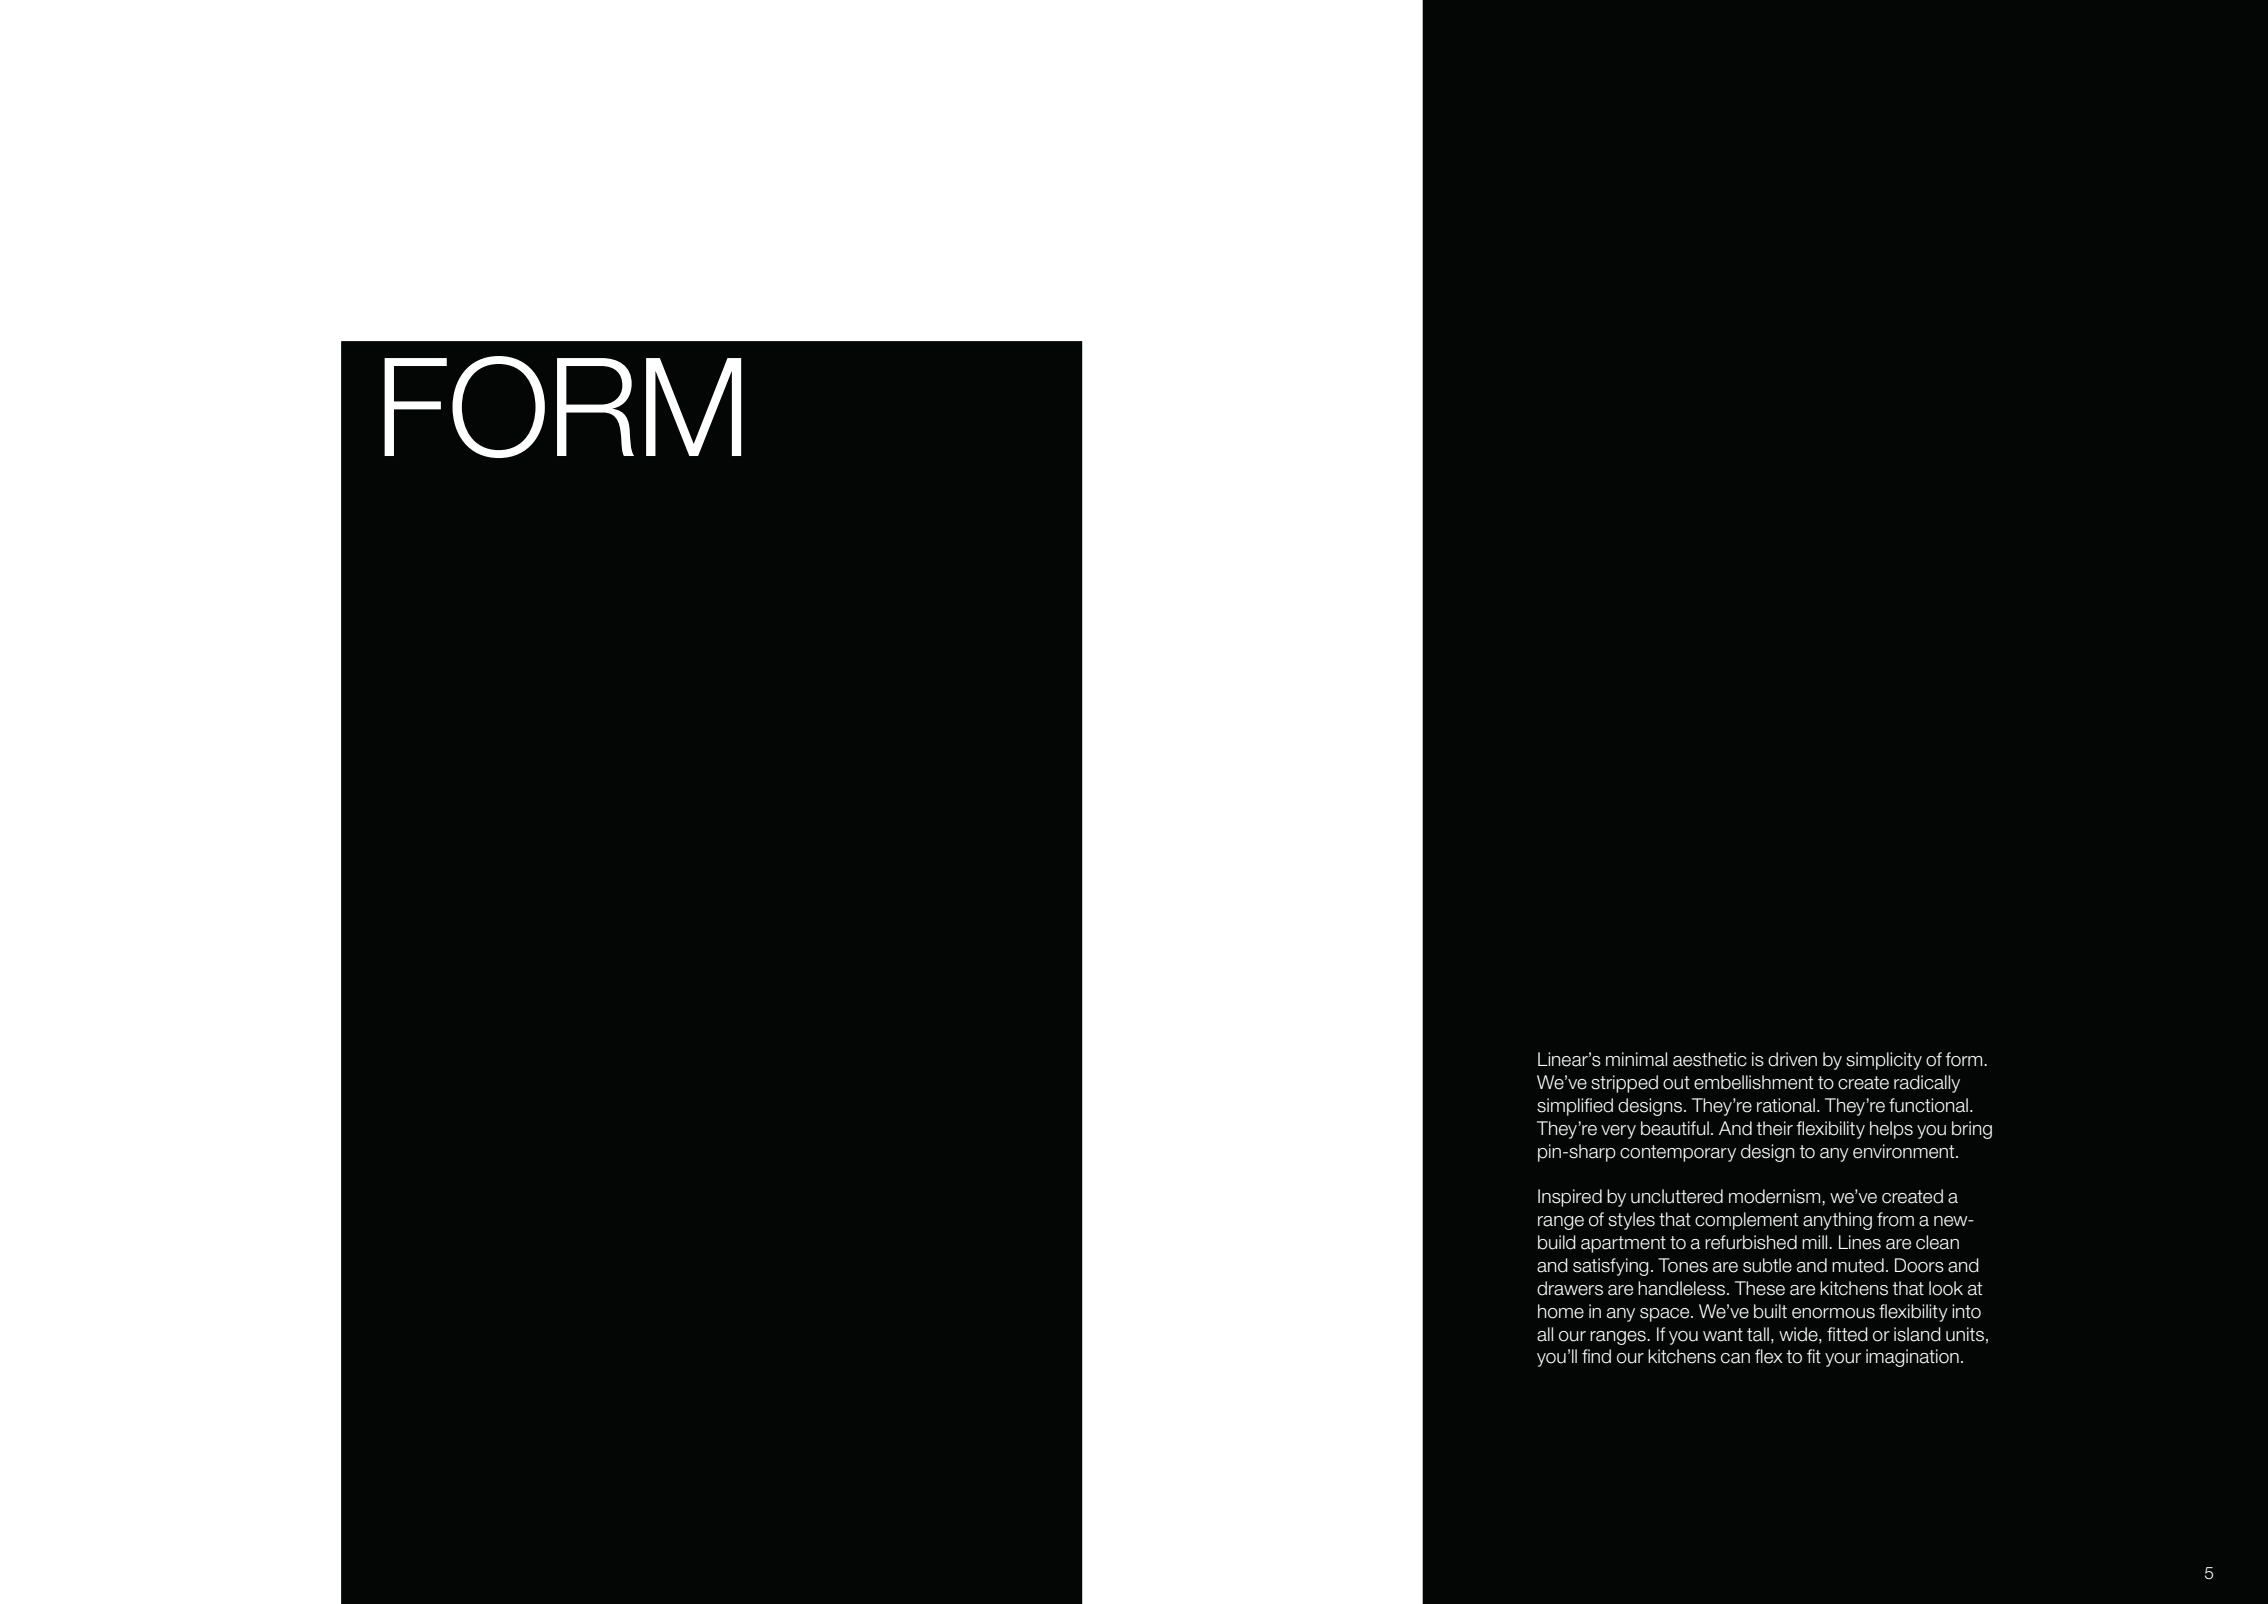  Describe the element at coordinates (1895, 1219) in the image. I see `from` at that location.
